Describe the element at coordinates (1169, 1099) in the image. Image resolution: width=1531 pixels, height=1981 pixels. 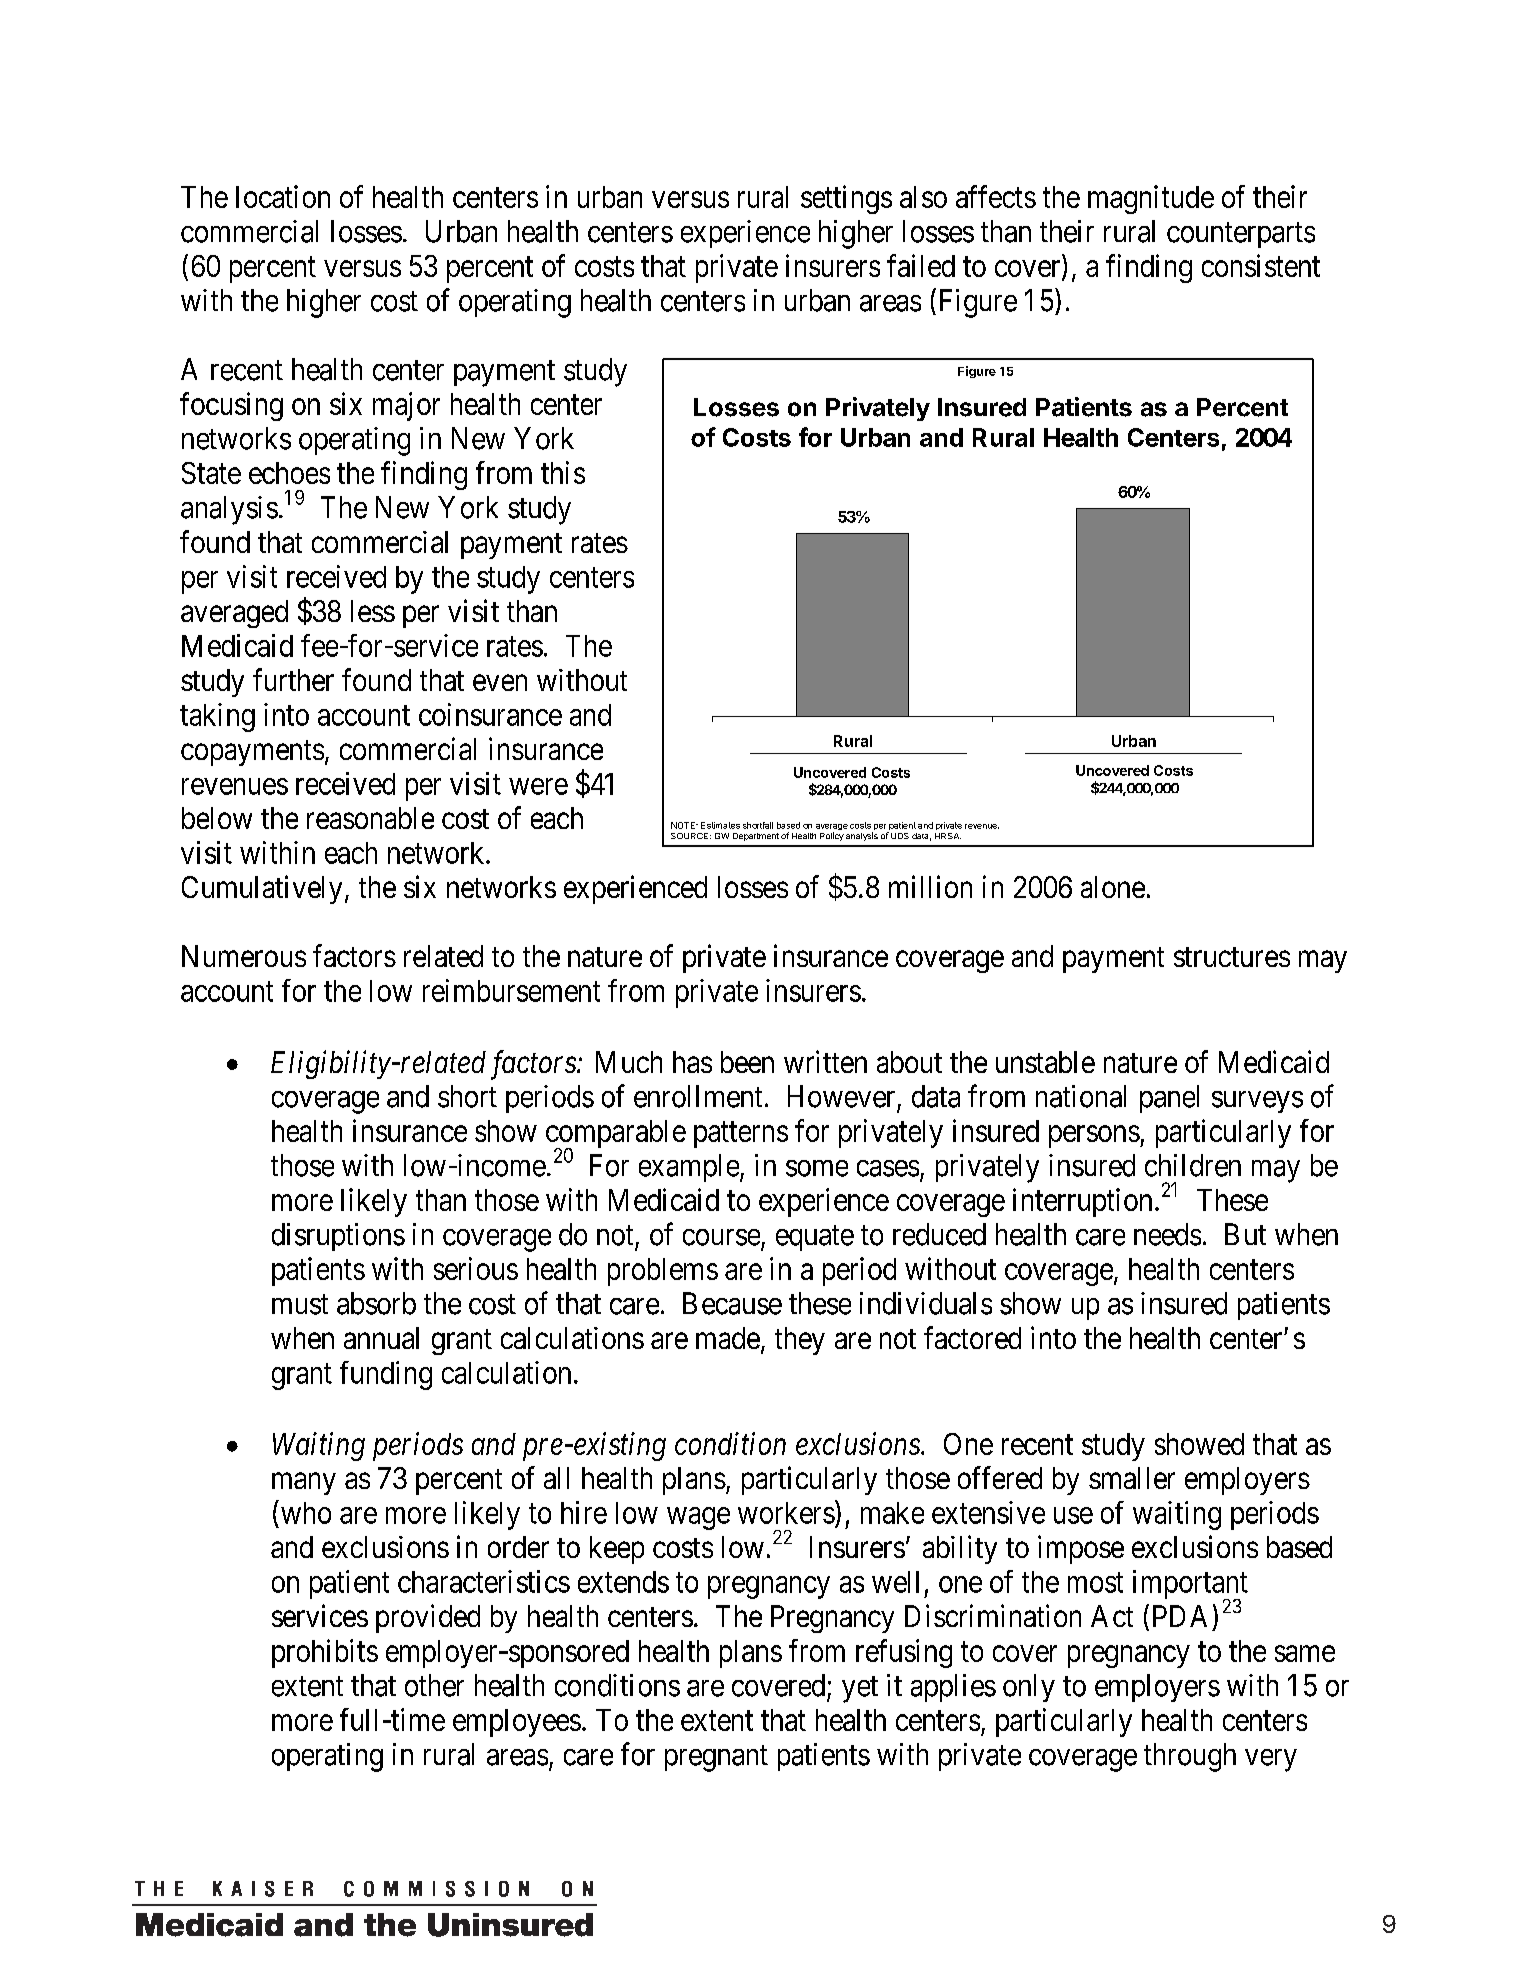
I see `panel` at that location.
